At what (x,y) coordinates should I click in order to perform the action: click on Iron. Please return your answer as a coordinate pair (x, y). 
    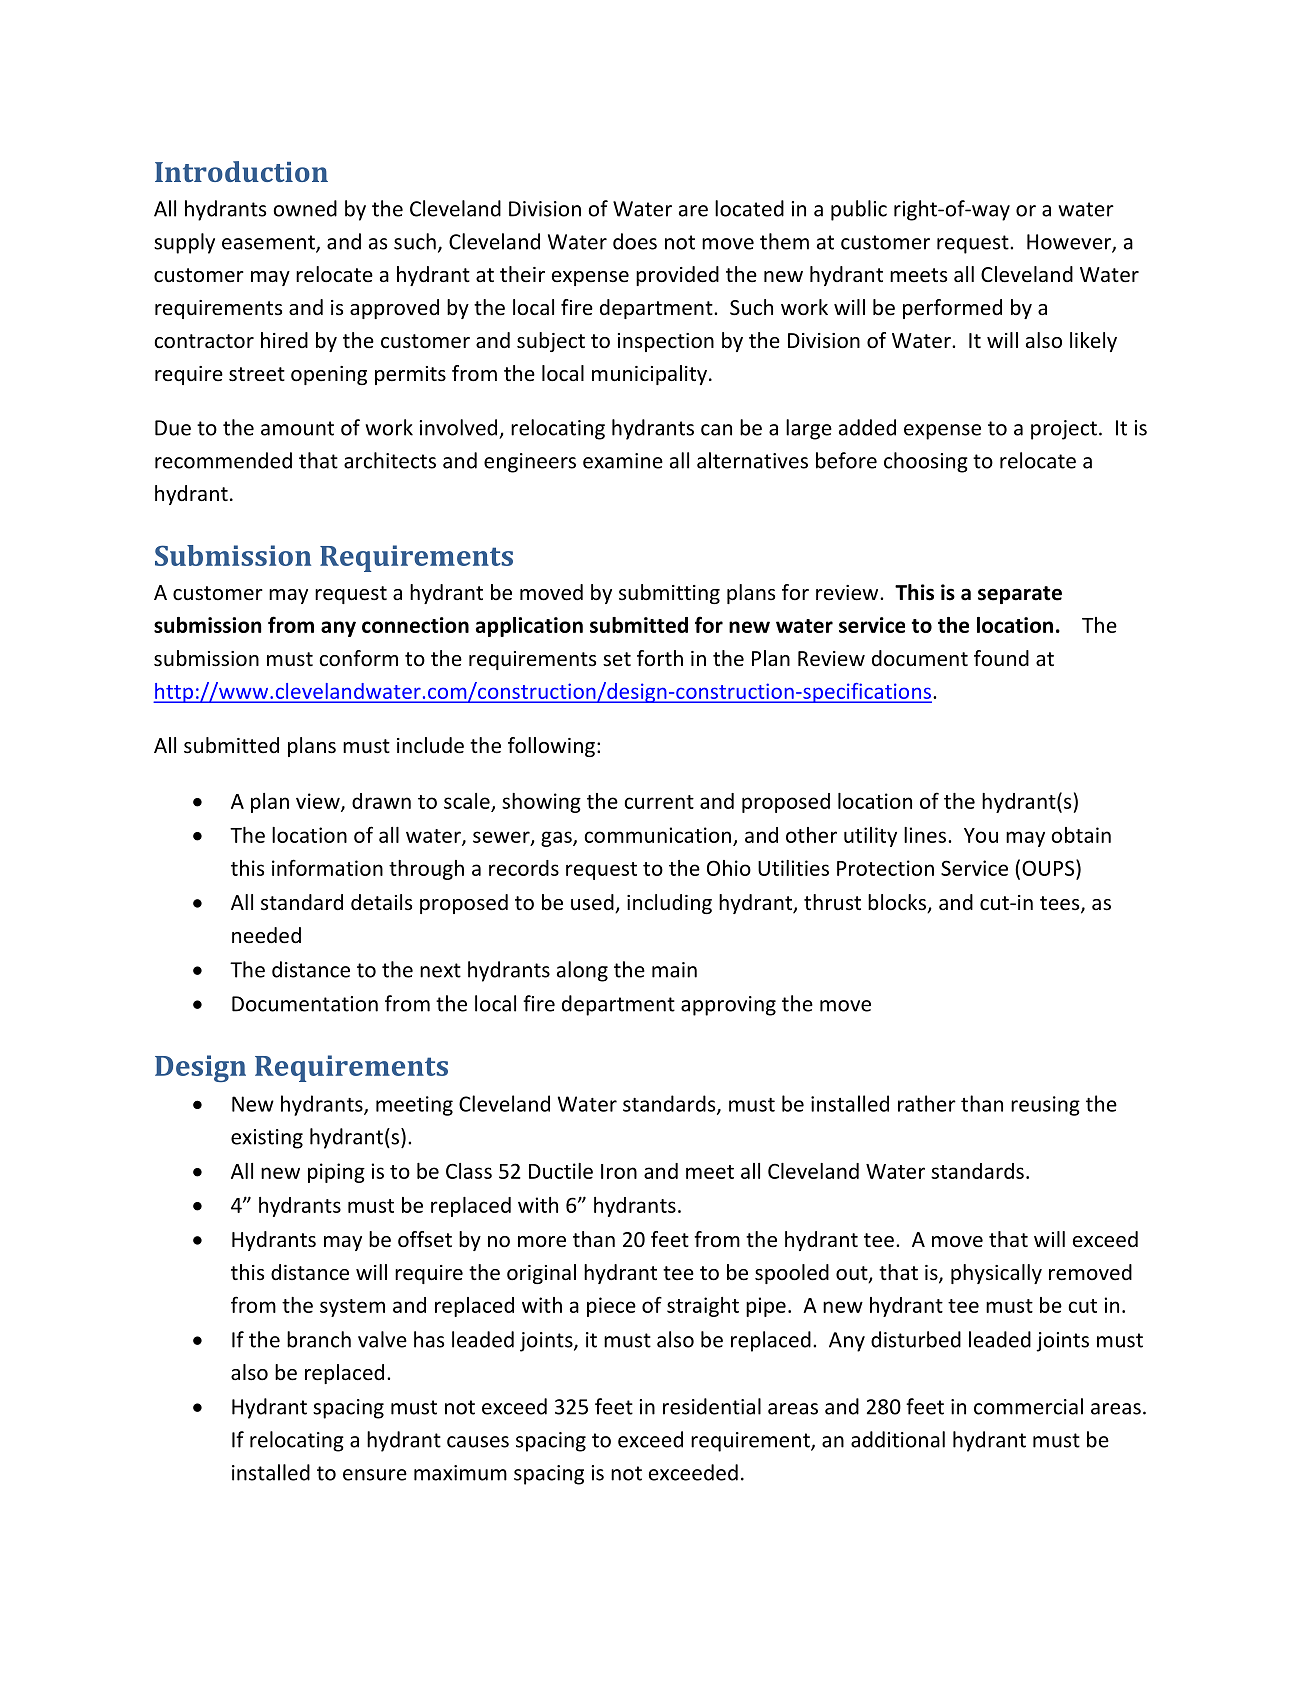
    Looking at the image, I should click on (619, 1171).
